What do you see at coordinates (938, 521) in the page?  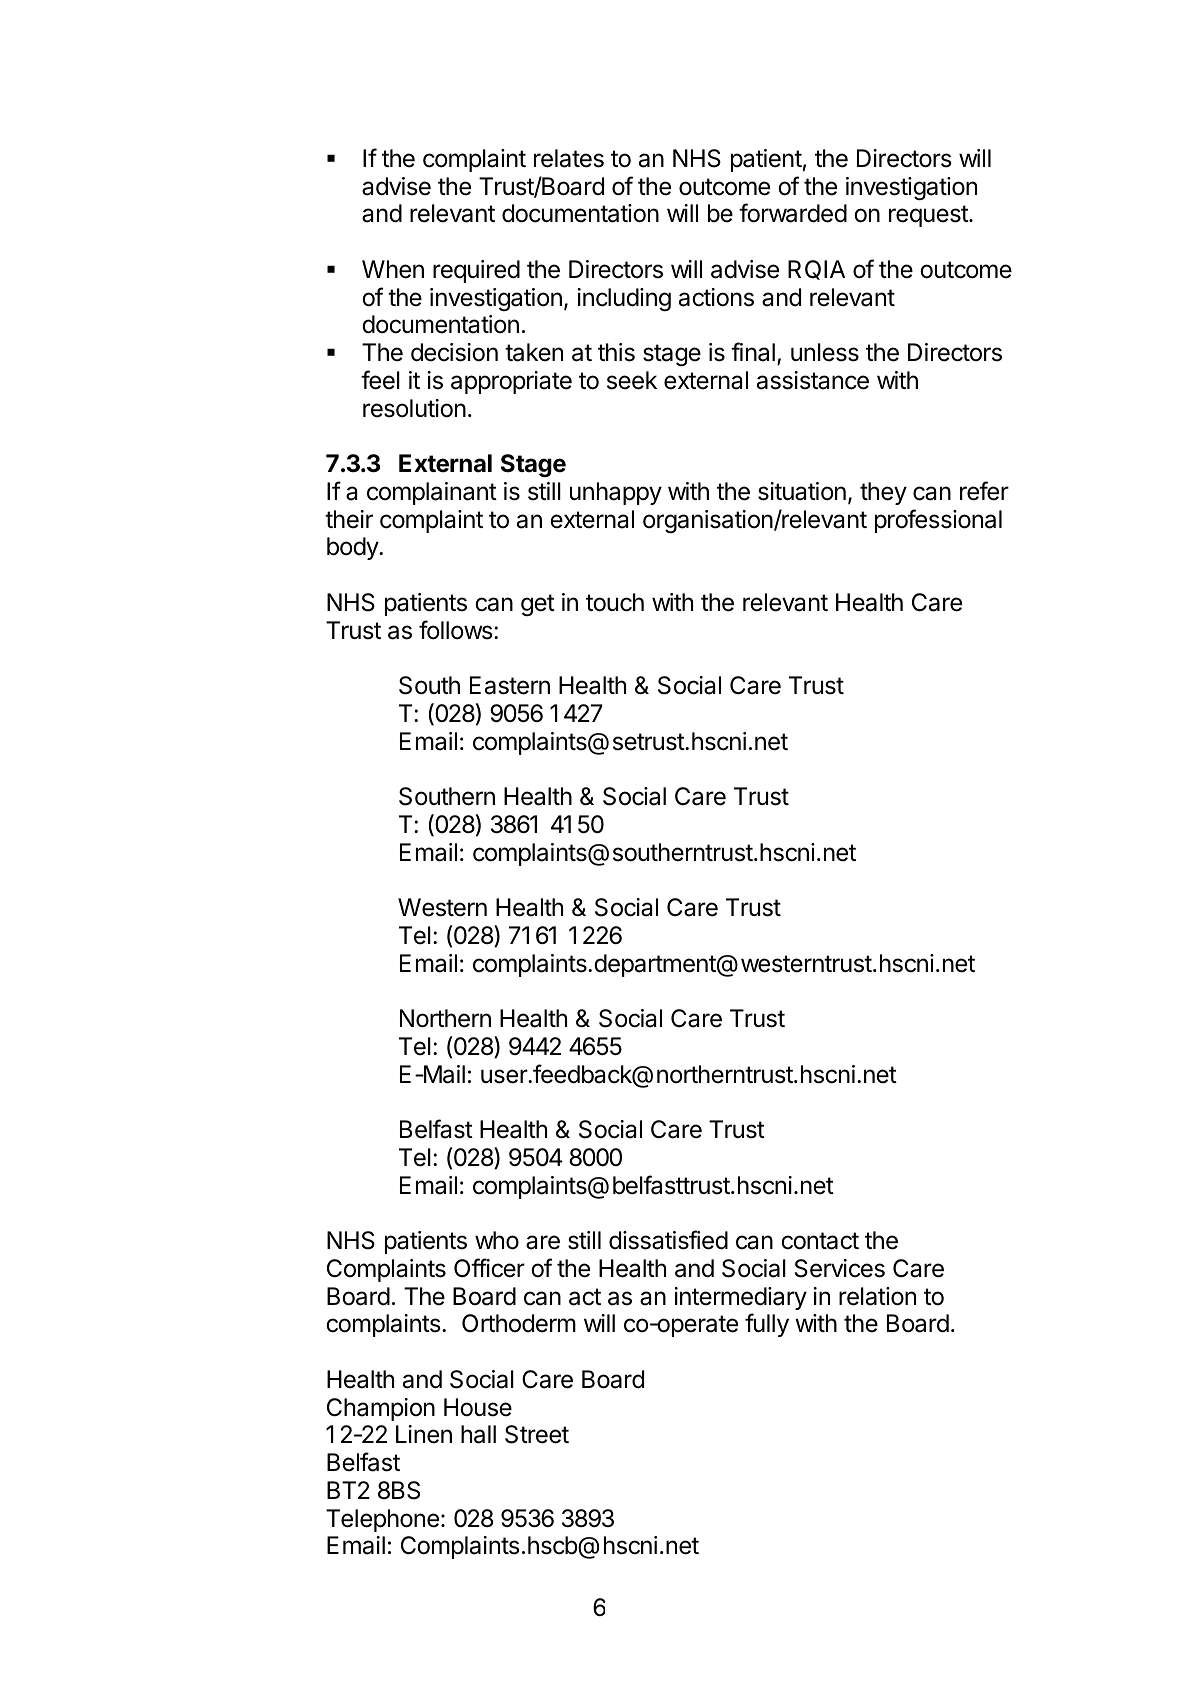 I see `professional` at bounding box center [938, 521].
